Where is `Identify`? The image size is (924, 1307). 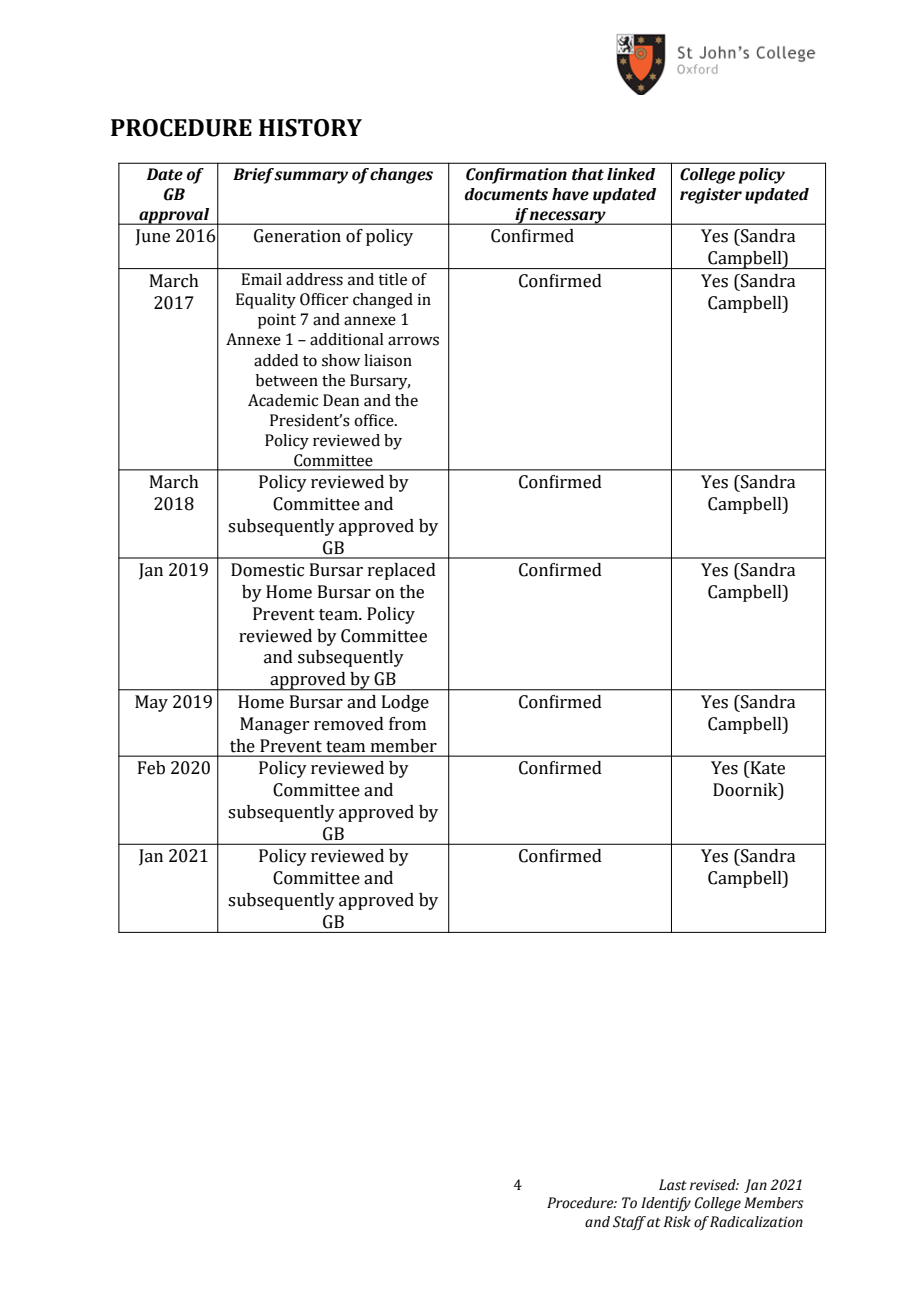
Identify is located at coordinates (666, 1204).
